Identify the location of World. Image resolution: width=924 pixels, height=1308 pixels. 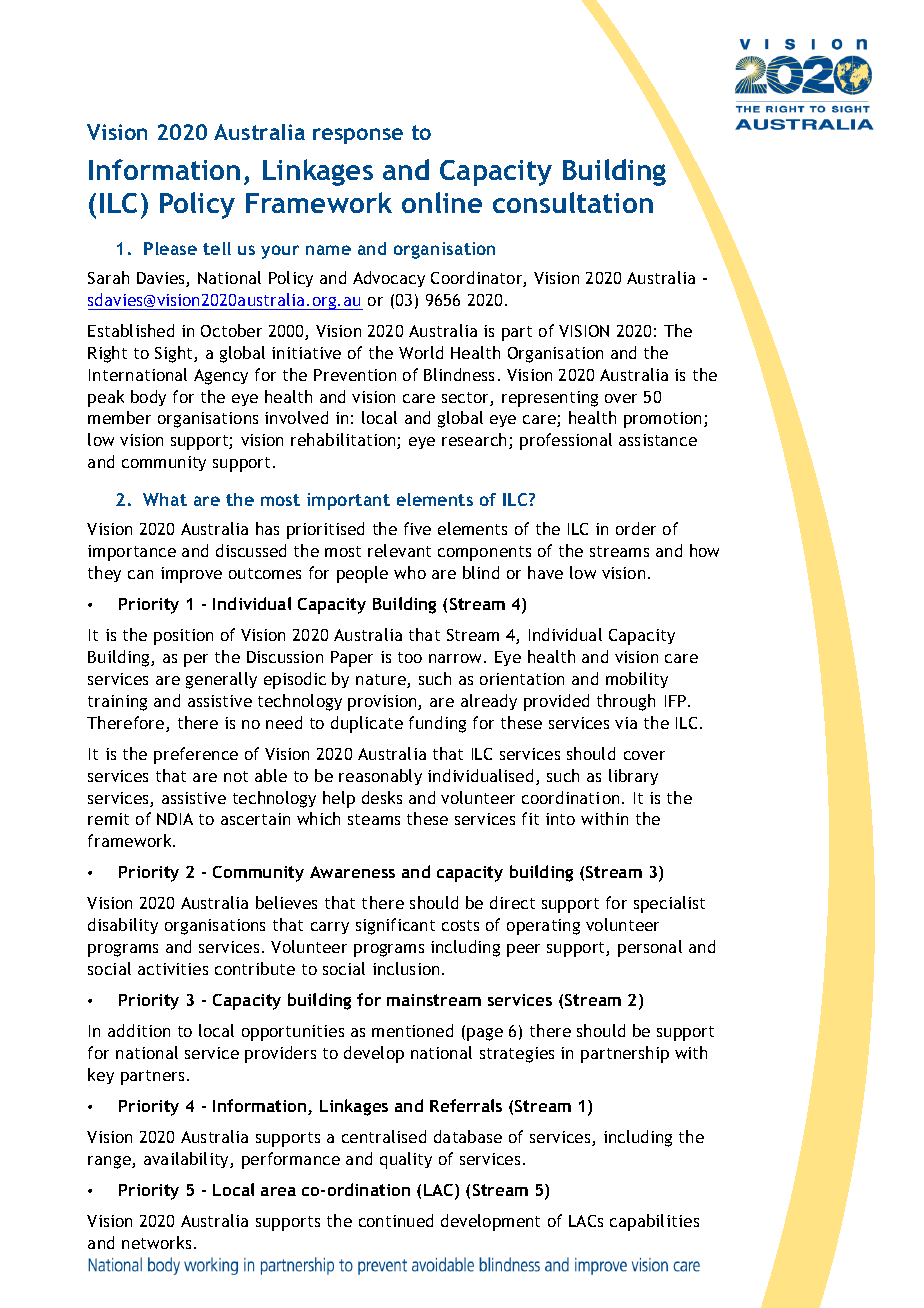
(421, 352).
